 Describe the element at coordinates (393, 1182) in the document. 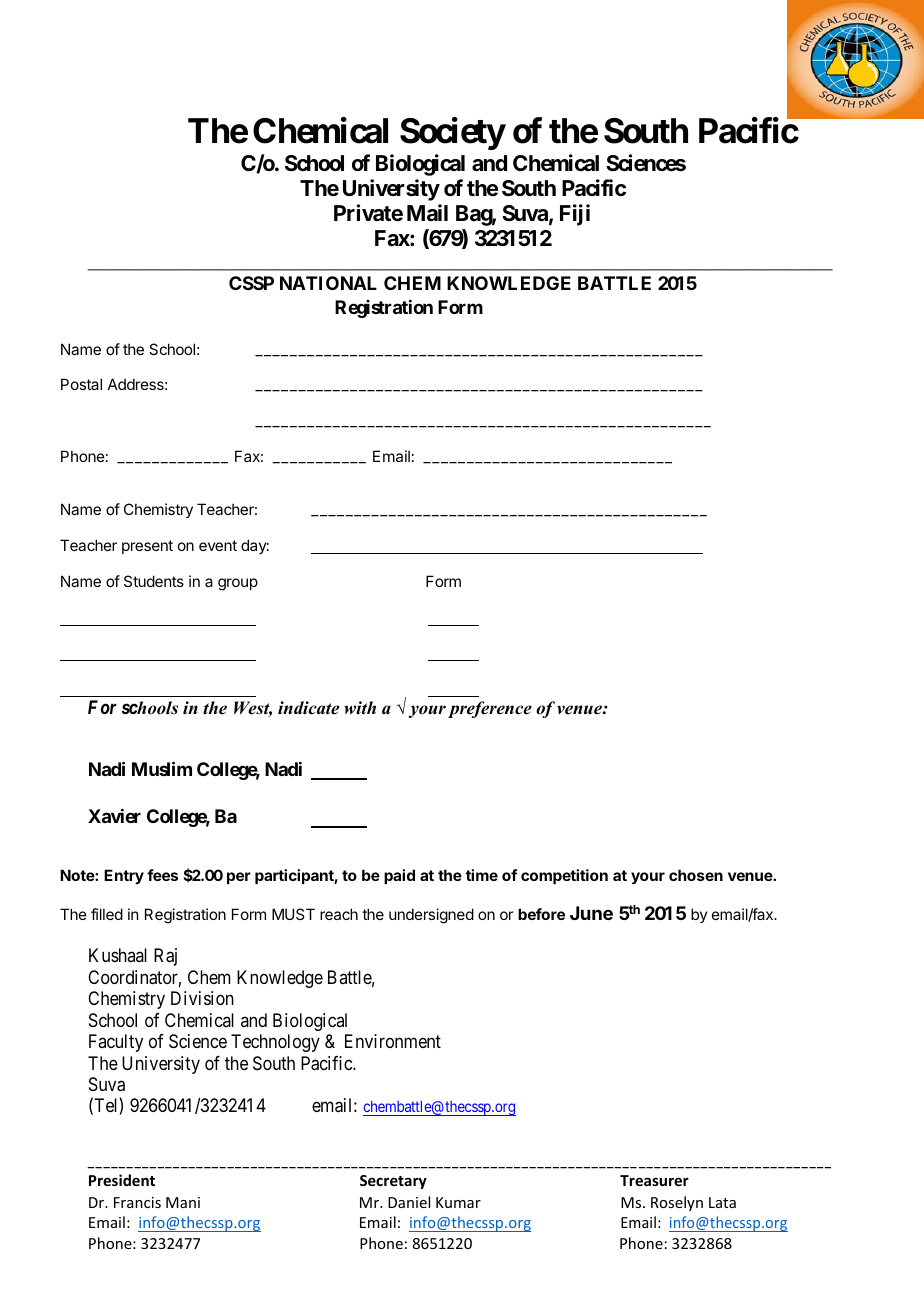

I see `Secretary` at that location.
